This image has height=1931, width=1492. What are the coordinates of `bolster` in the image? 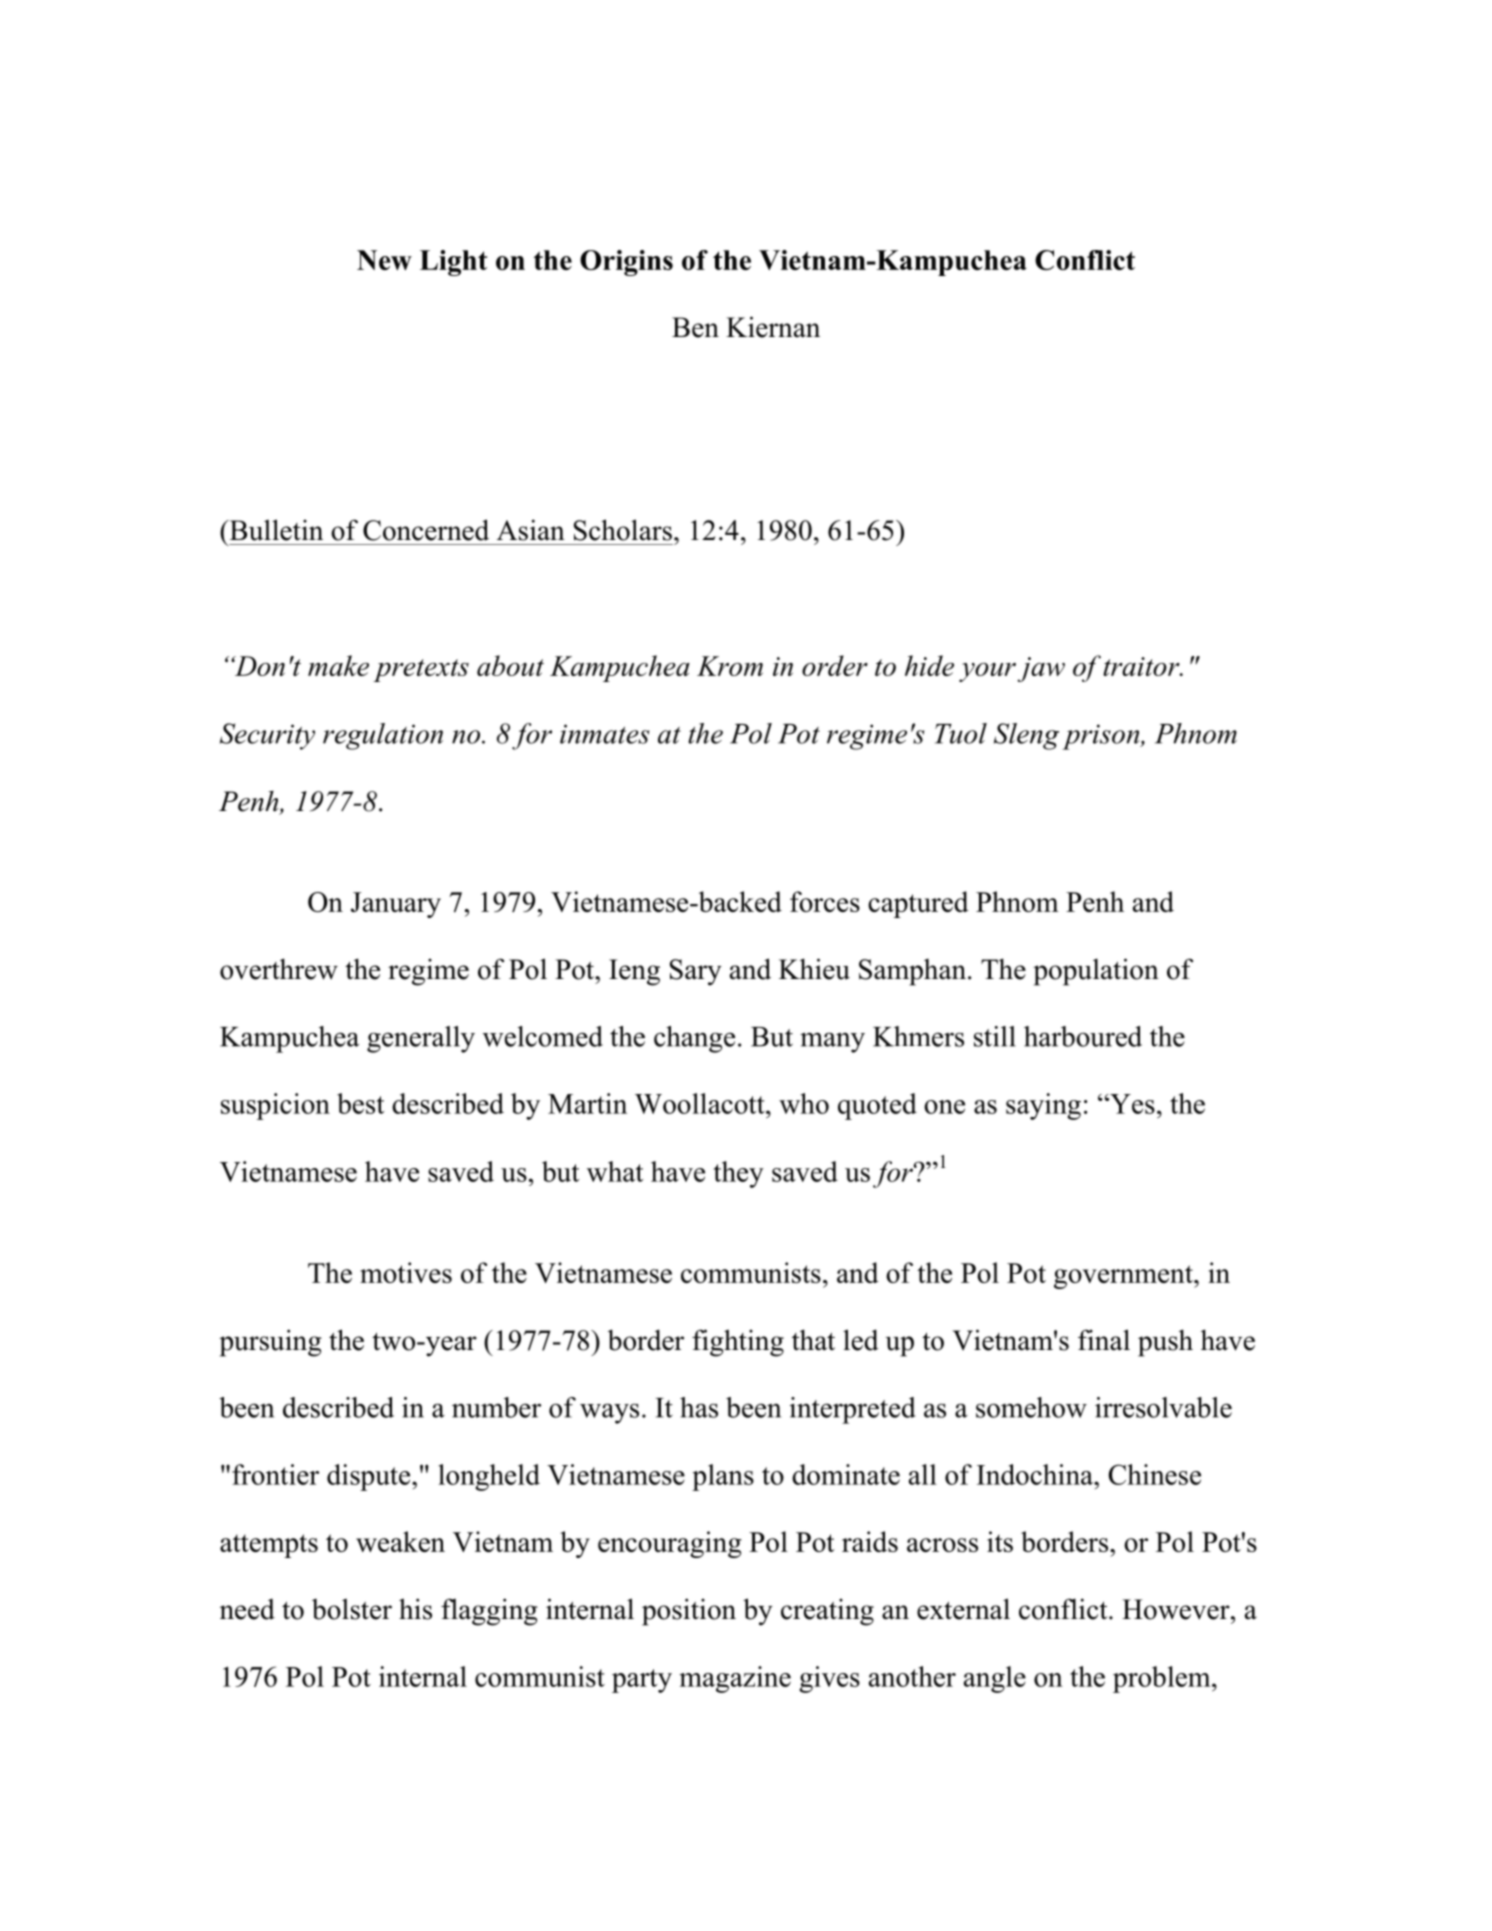 It's located at (352, 1609).
